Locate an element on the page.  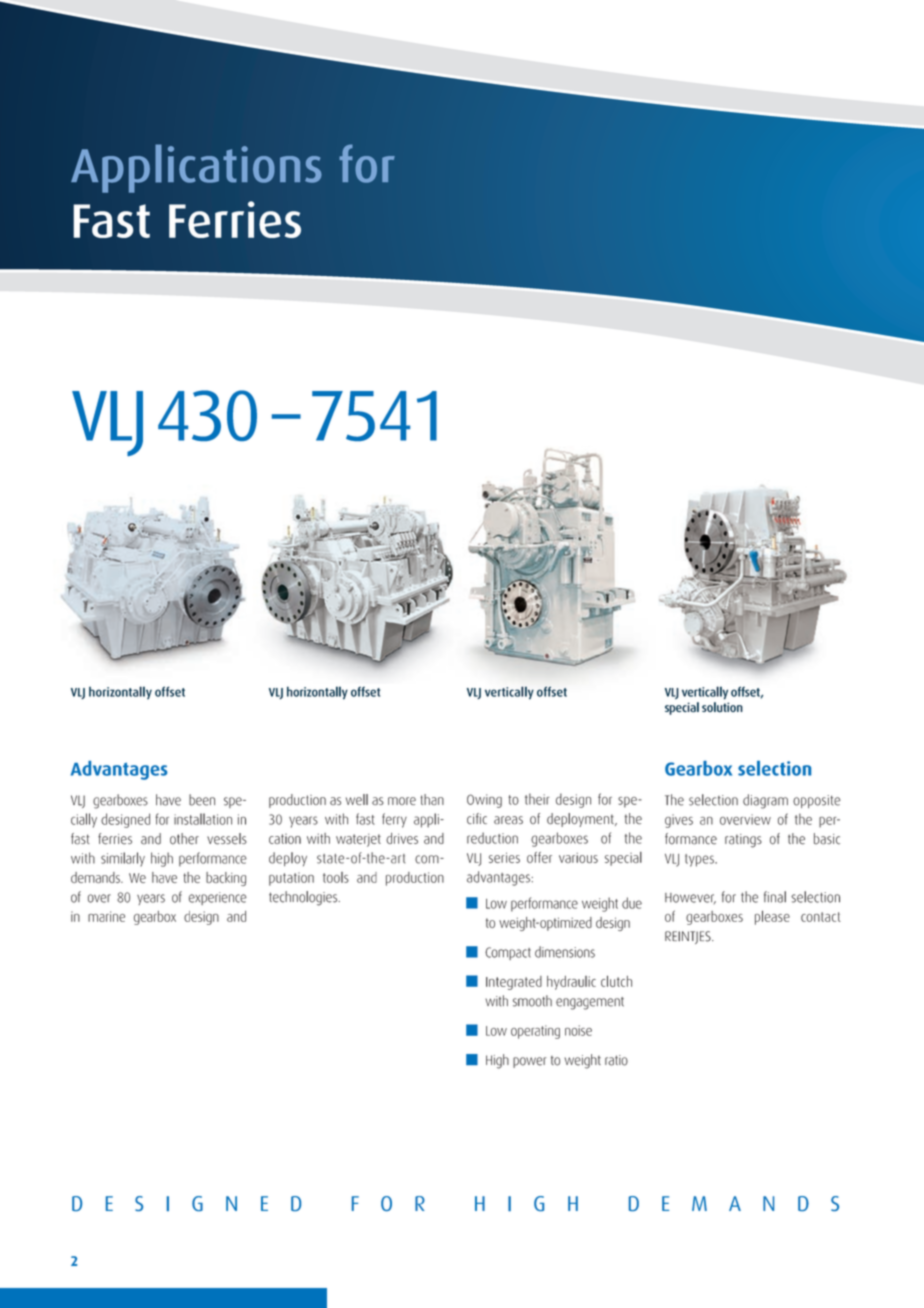
solution is located at coordinates (722, 707).
